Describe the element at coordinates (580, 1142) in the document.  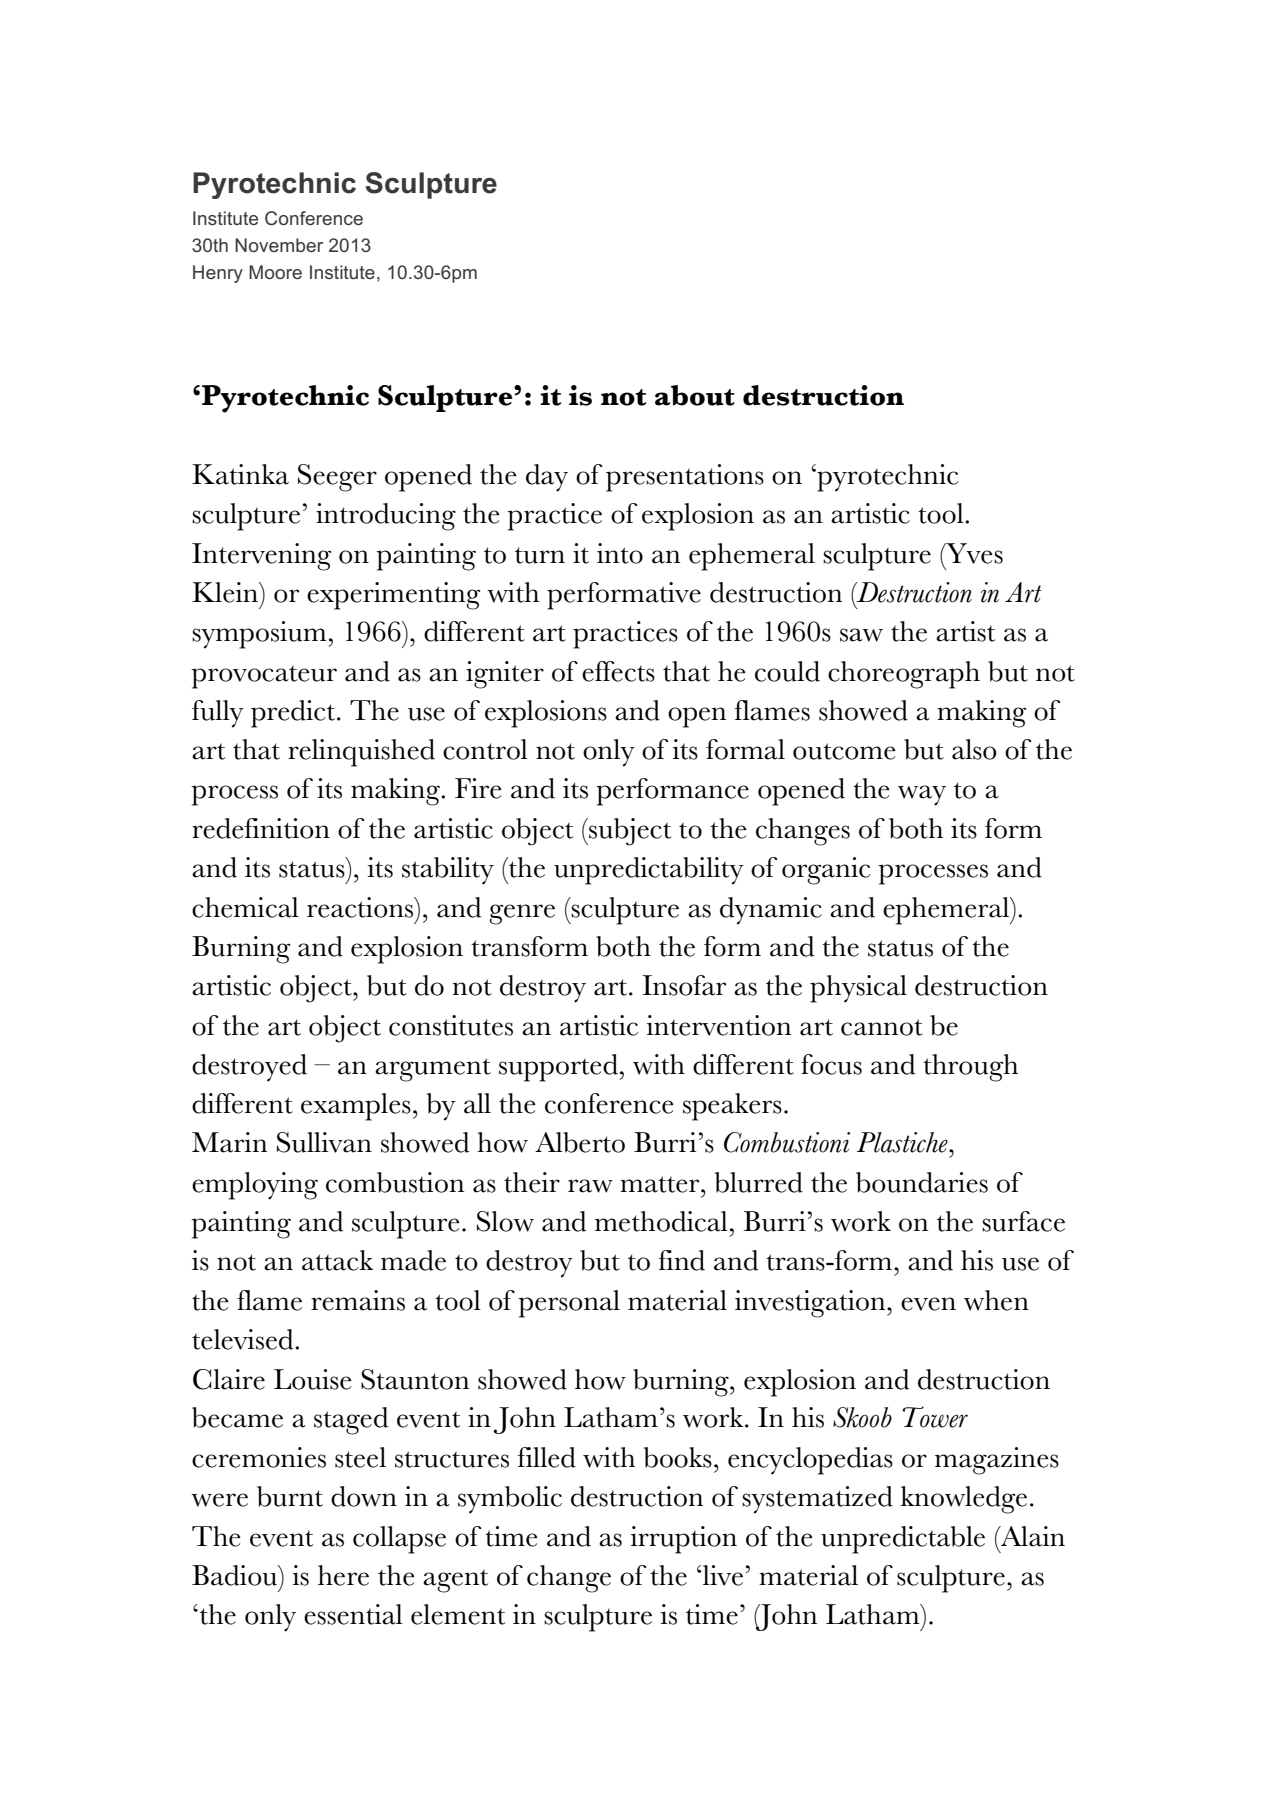
I see `Alberto` at that location.
